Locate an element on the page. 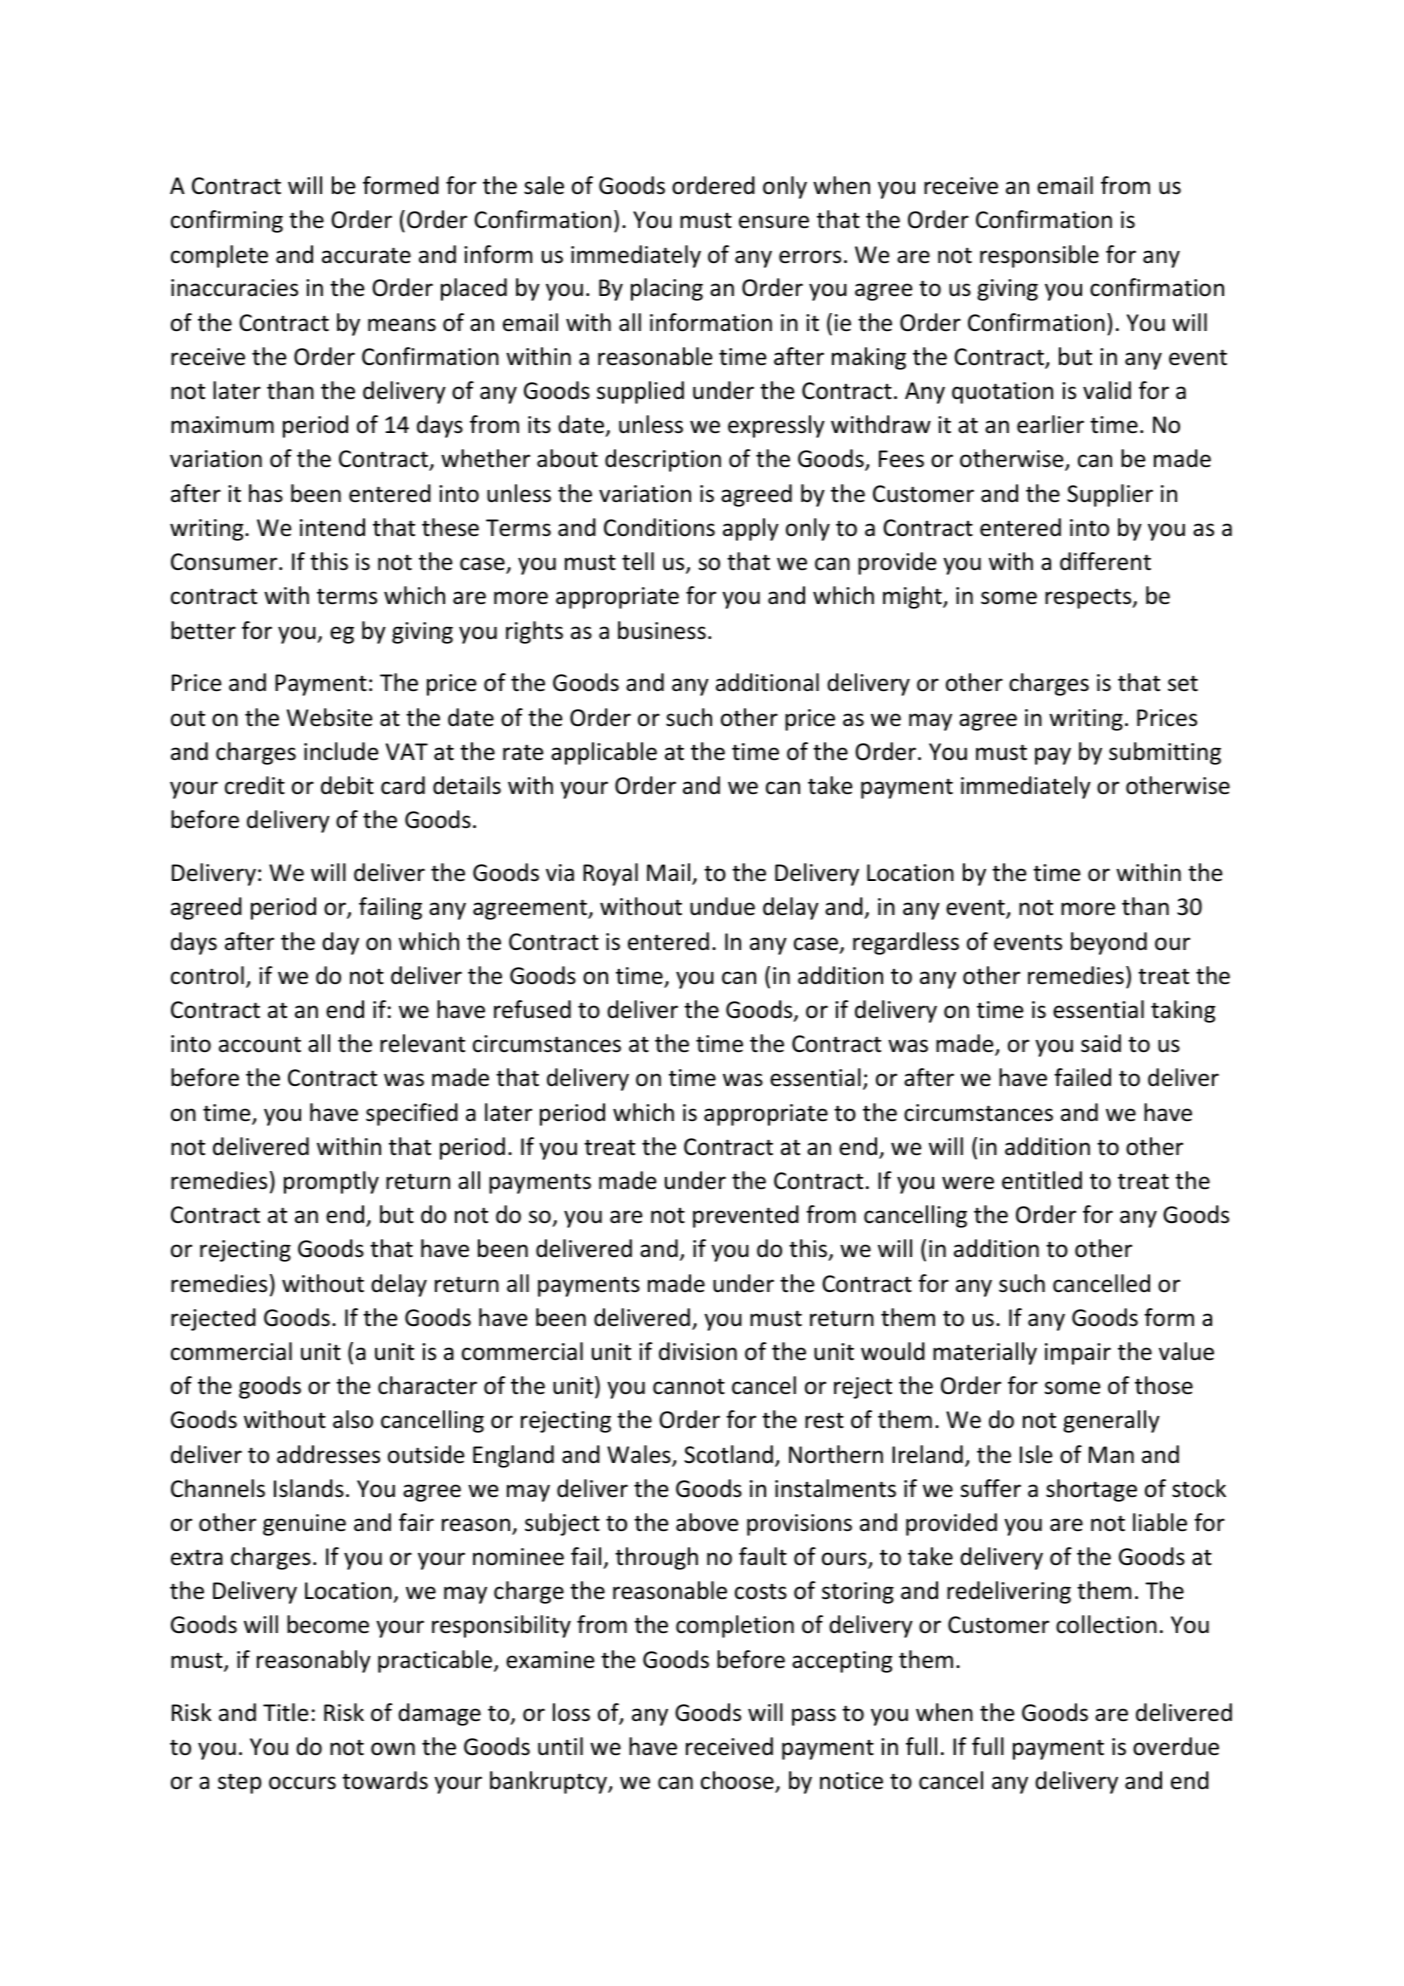 The height and width of the image is (1986, 1404). responsible is located at coordinates (1039, 256).
